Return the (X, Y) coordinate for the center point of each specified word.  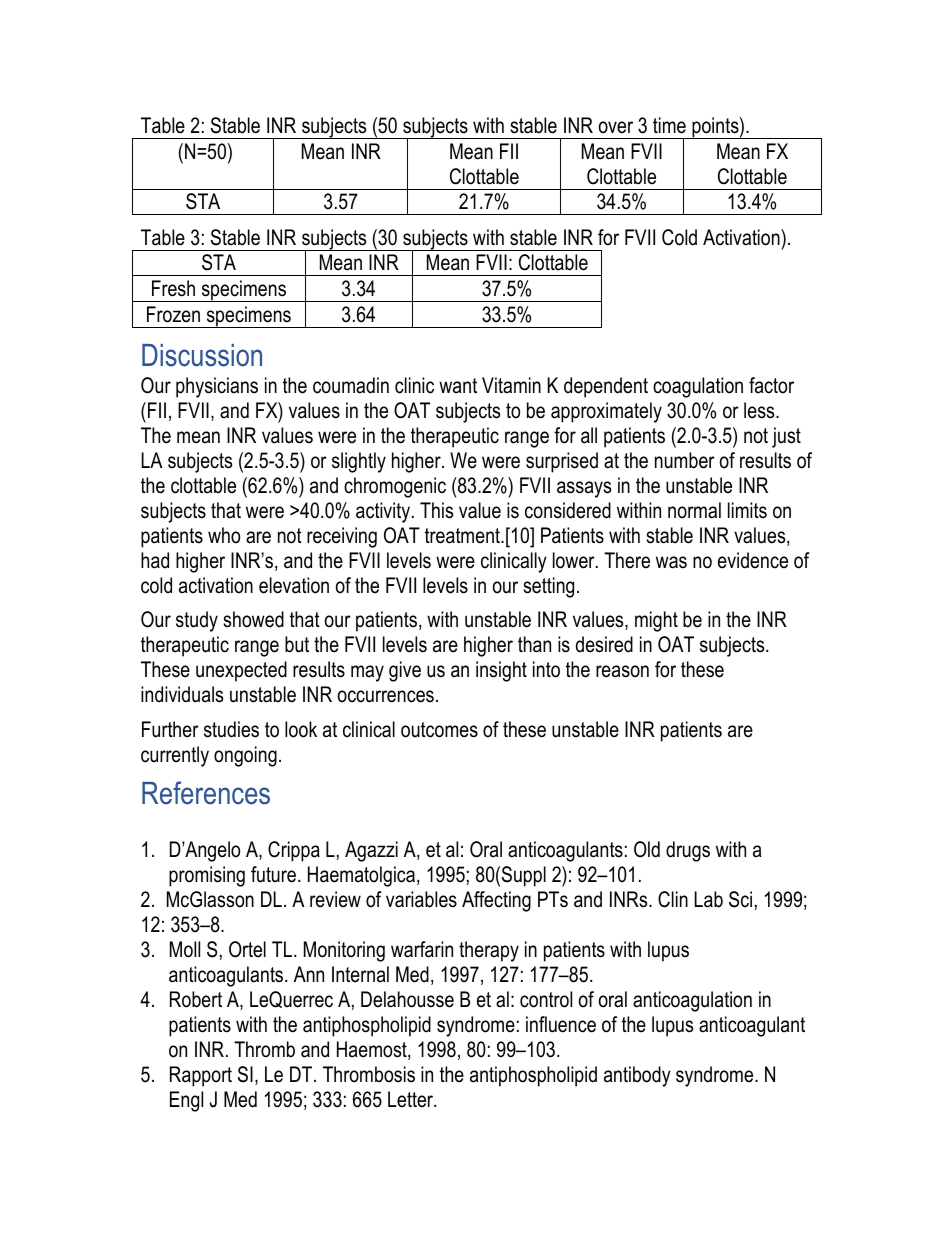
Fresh (173, 288)
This (436, 510)
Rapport (201, 1076)
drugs (688, 851)
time (669, 125)
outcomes (439, 730)
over (616, 127)
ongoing (245, 756)
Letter (412, 1099)
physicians (217, 387)
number (685, 460)
